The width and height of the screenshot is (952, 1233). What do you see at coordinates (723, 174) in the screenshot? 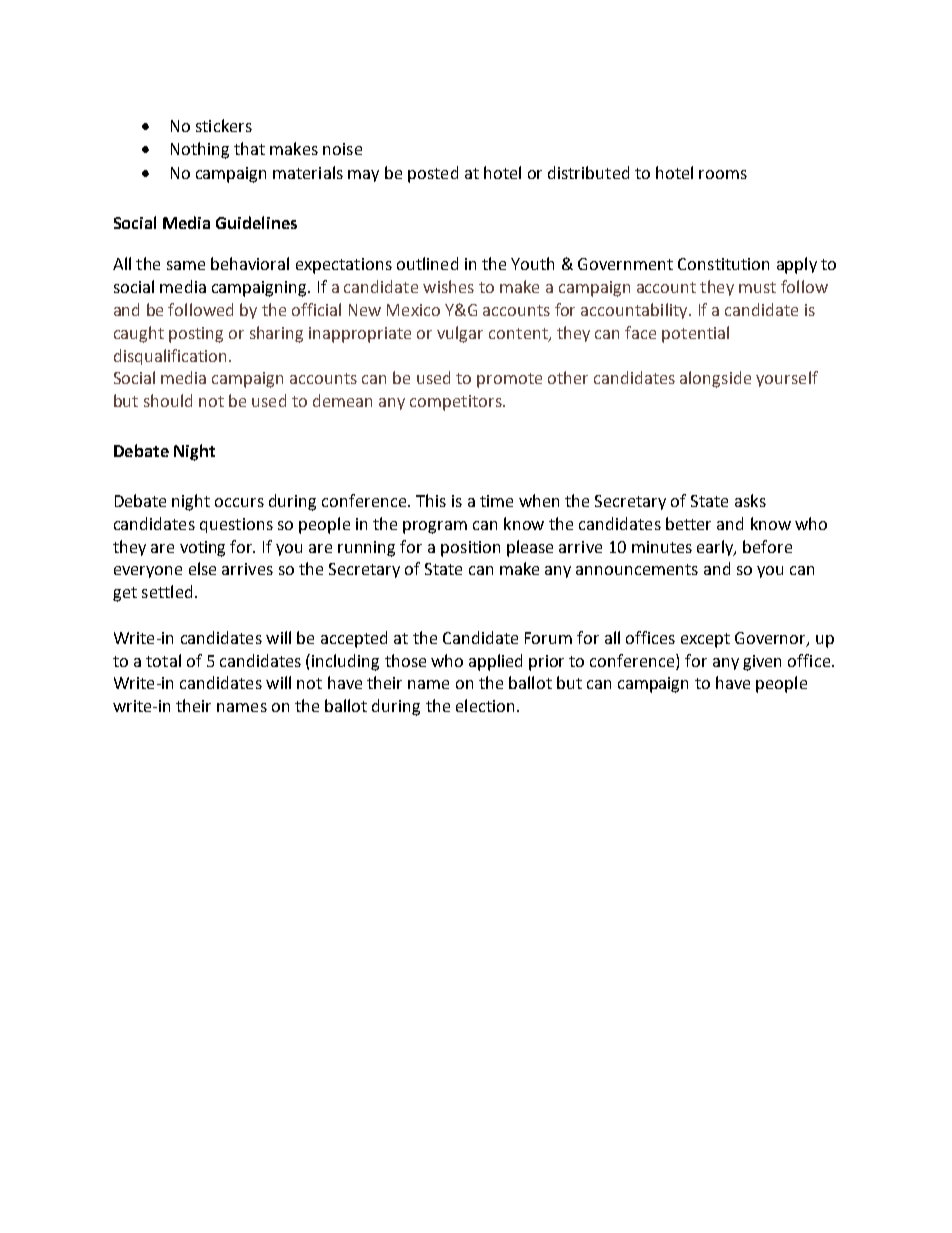
I see `rooms` at bounding box center [723, 174].
